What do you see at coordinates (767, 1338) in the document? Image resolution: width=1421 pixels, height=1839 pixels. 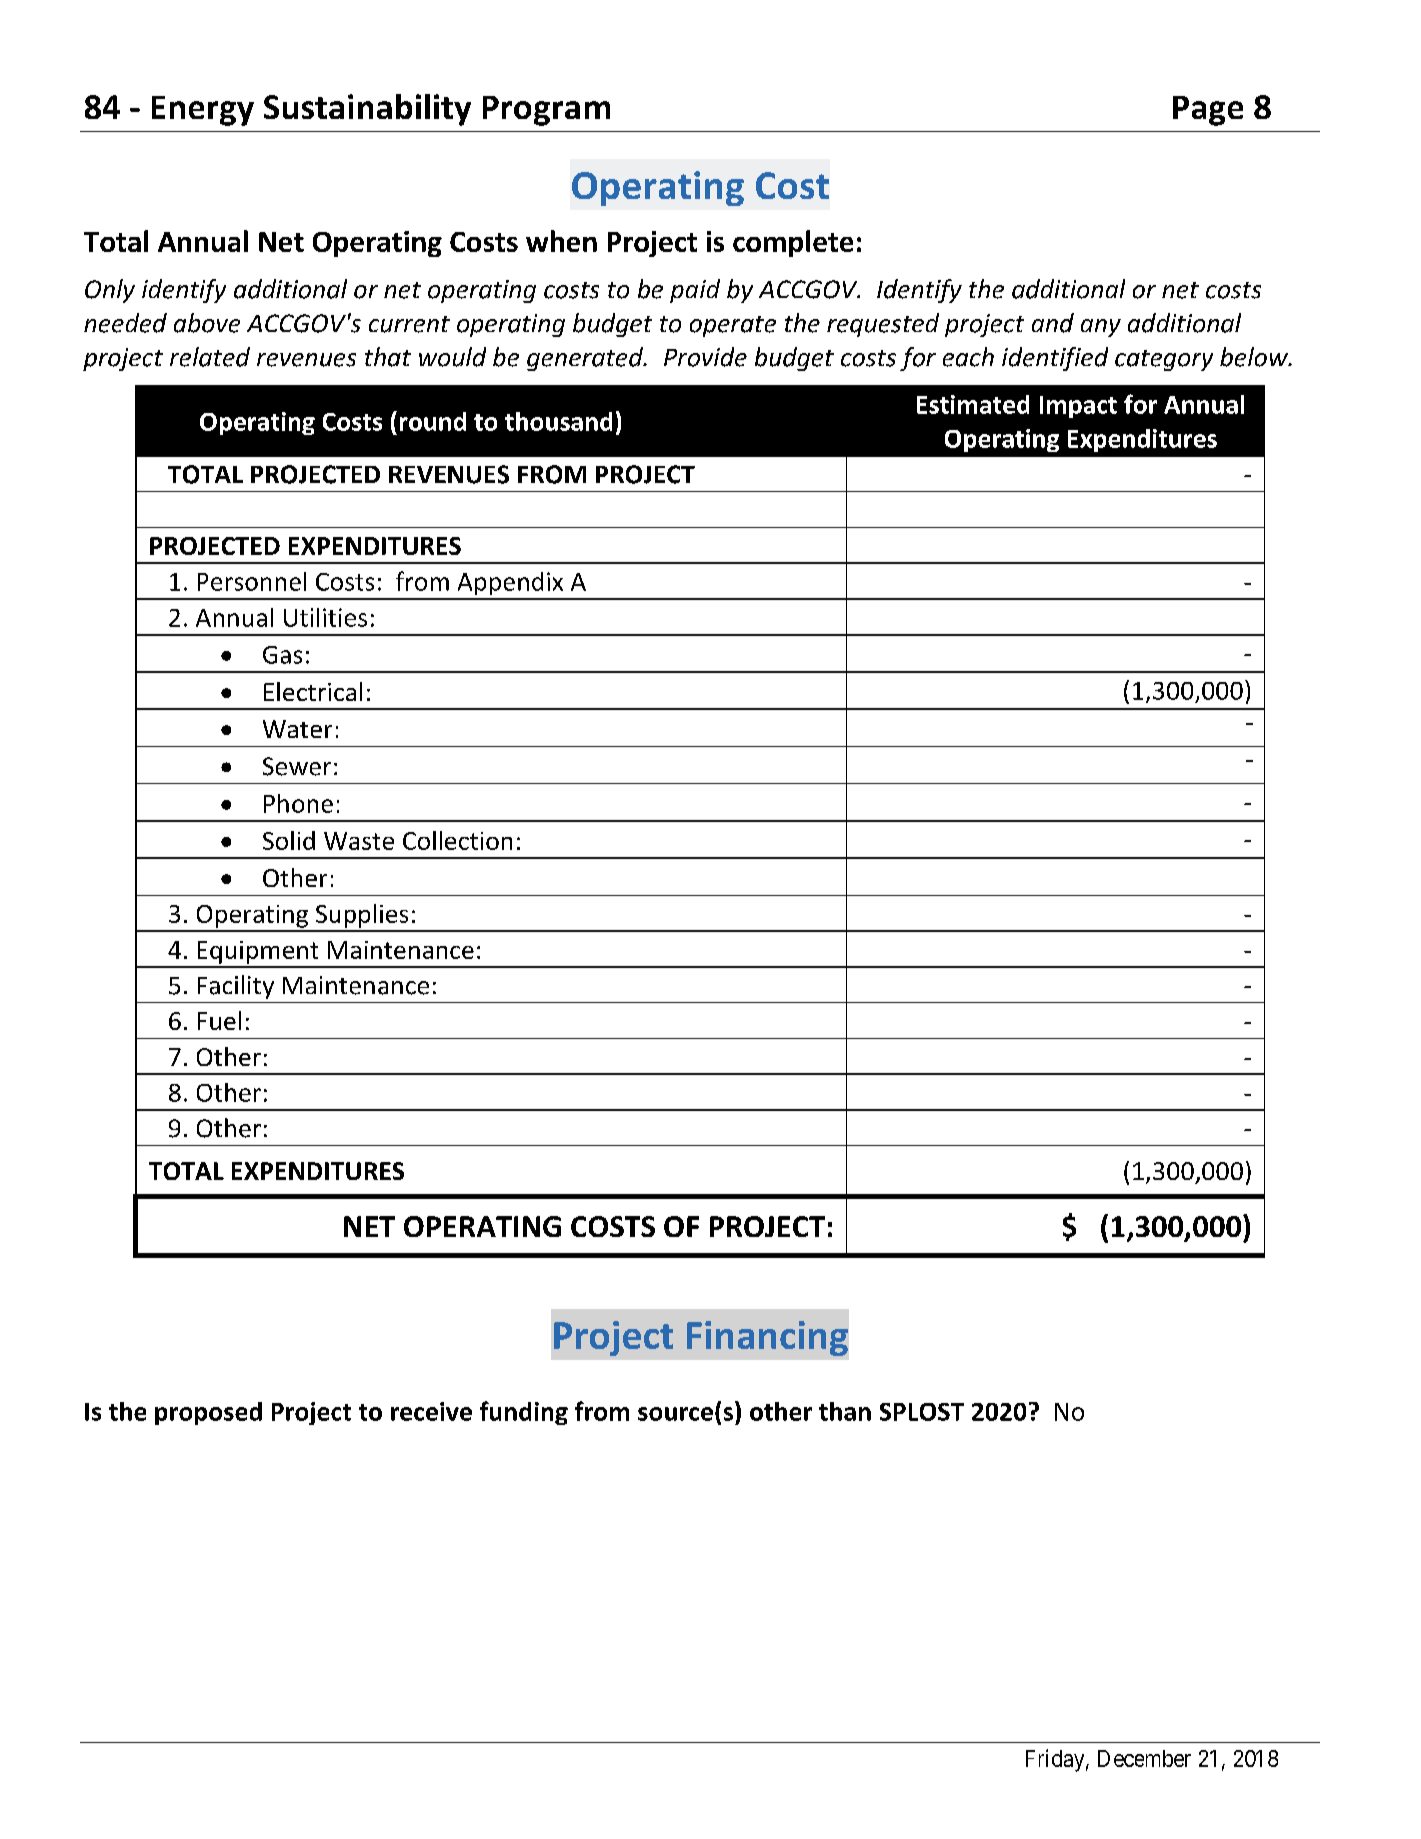 I see `Financing` at bounding box center [767, 1338].
